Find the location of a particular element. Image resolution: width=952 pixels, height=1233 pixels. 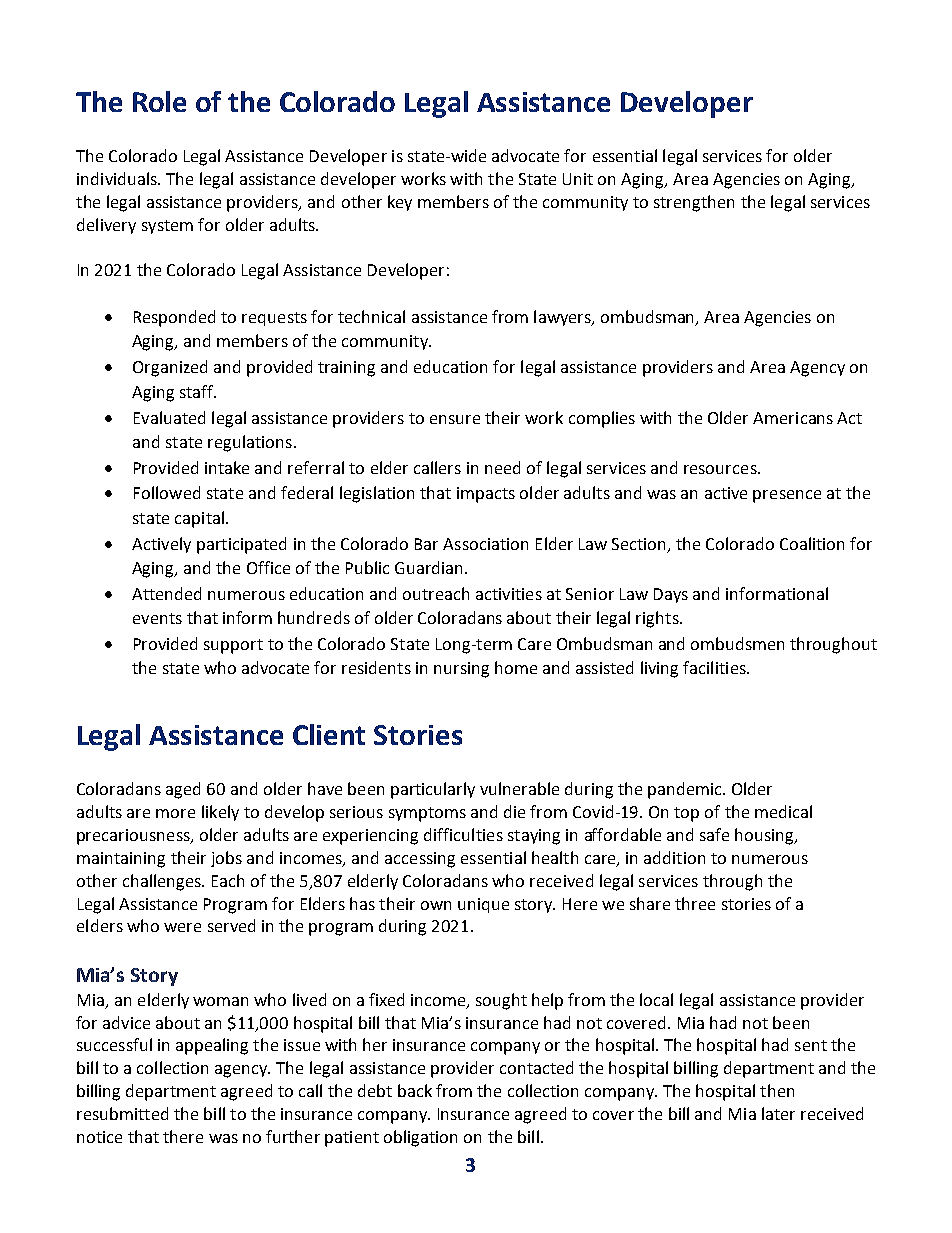

key is located at coordinates (400, 203).
